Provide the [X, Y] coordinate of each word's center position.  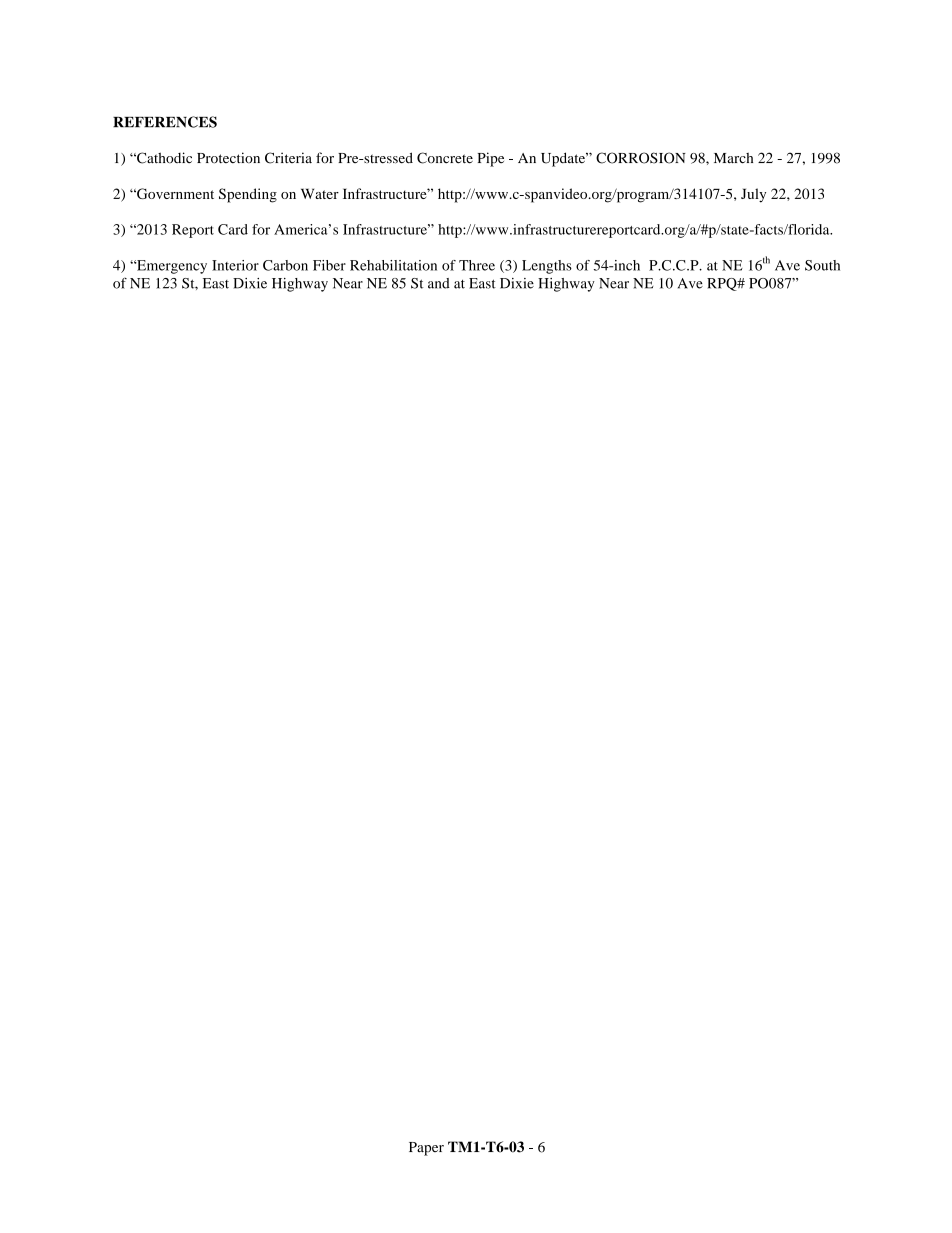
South [822, 265]
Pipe [491, 159]
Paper [426, 1149]
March [733, 158]
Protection [228, 158]
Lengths [547, 267]
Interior [235, 265]
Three [477, 265]
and [439, 283]
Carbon [285, 265]
